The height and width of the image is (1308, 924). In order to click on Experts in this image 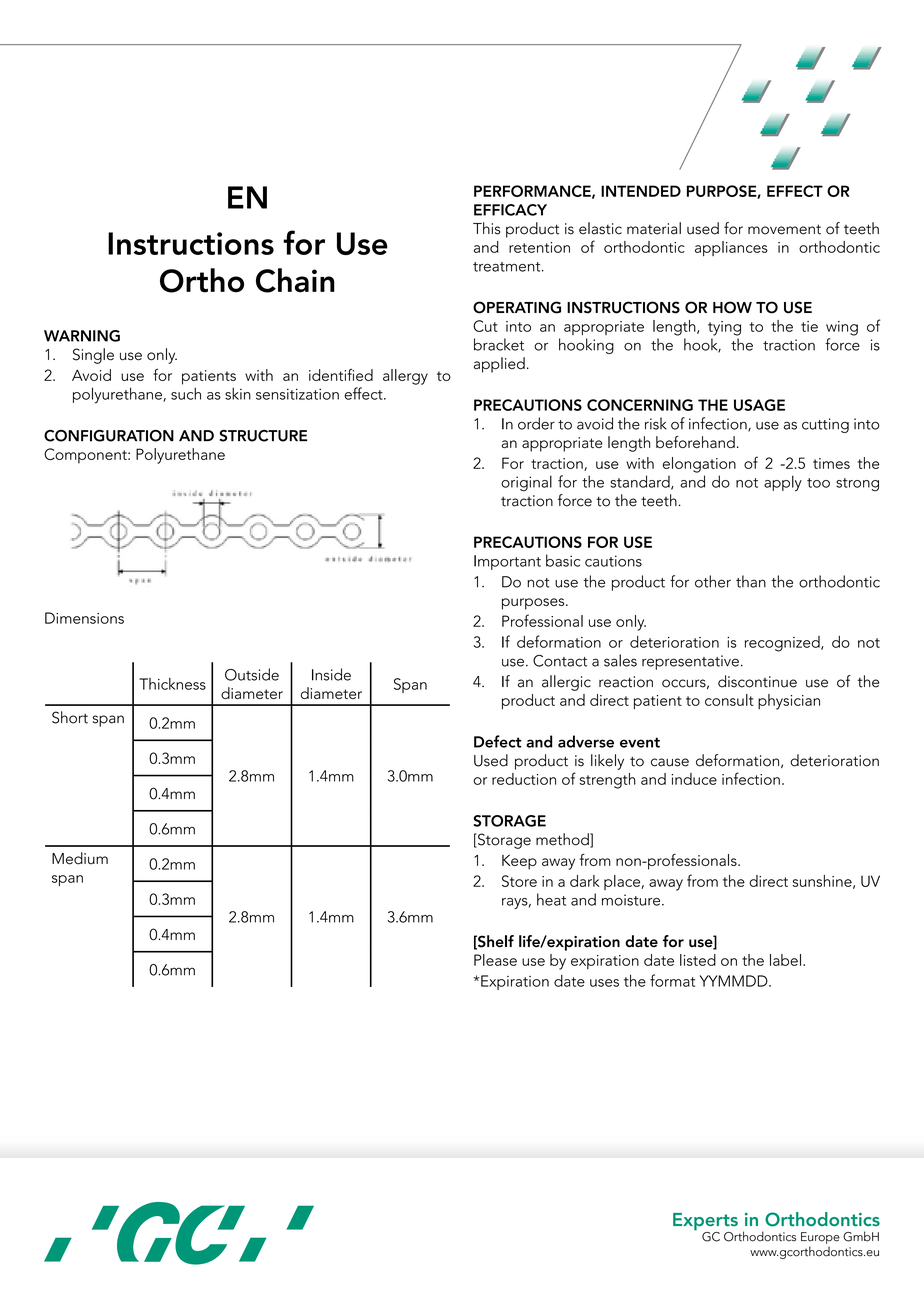, I will do `click(705, 1223)`.
